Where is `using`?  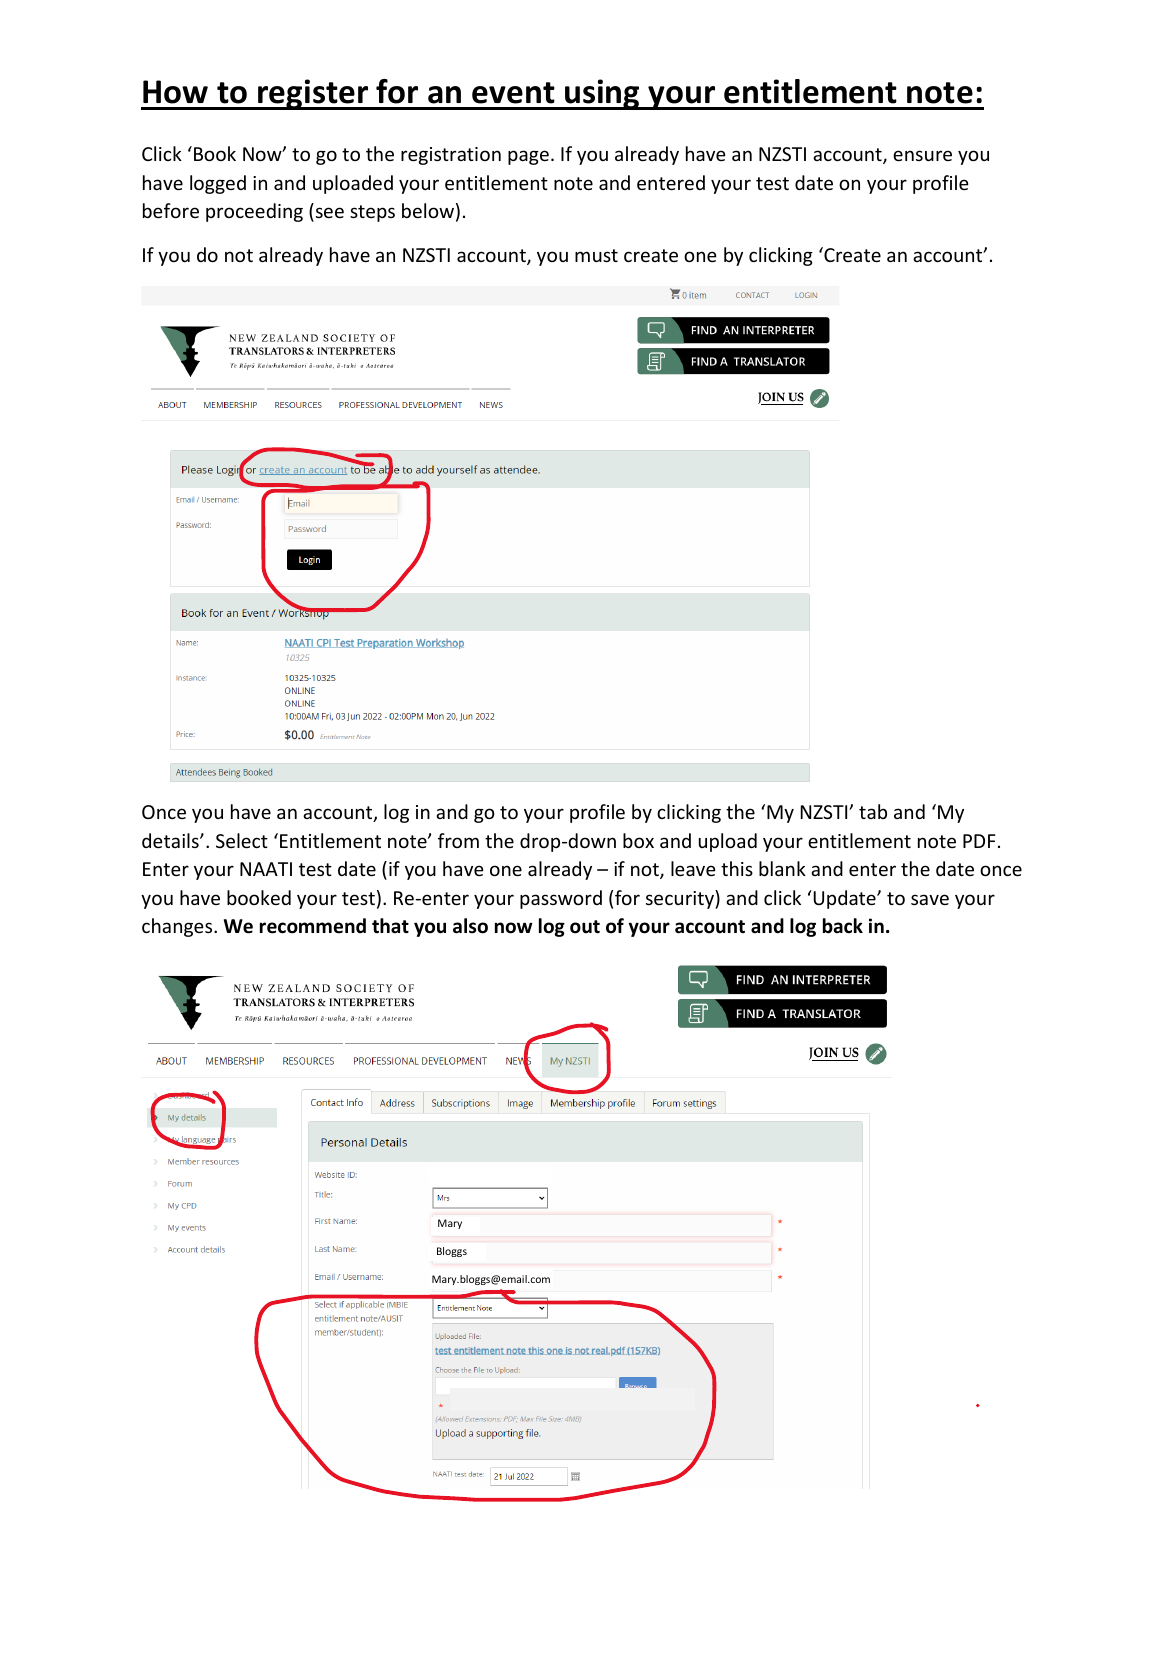 using is located at coordinates (602, 94).
